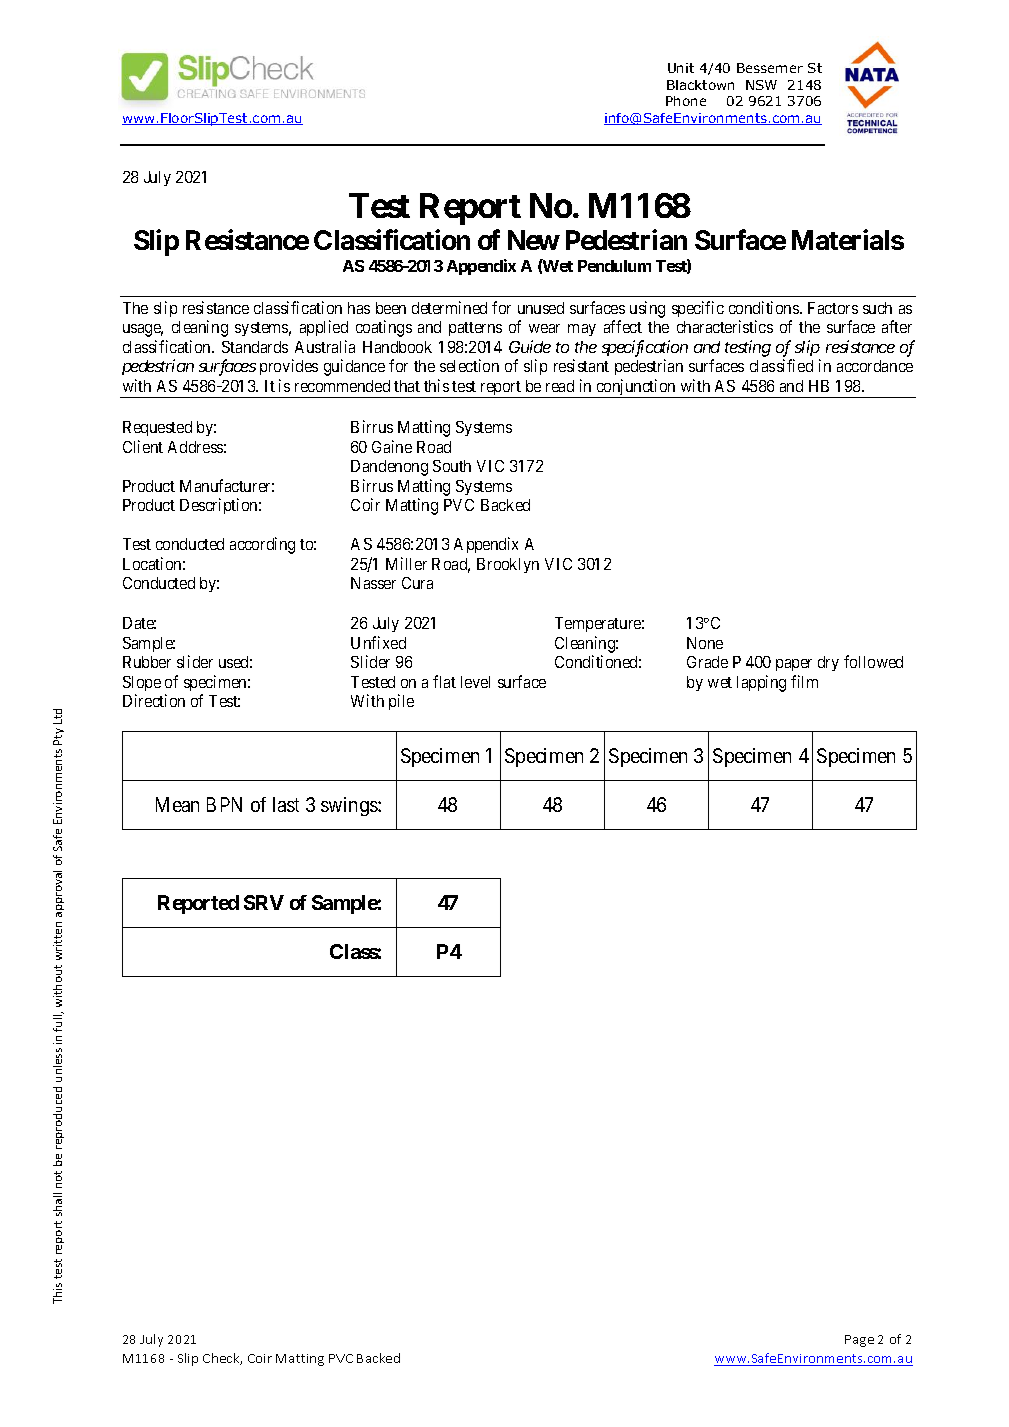 The width and height of the screenshot is (1009, 1427). I want to click on Factors, so click(833, 308).
